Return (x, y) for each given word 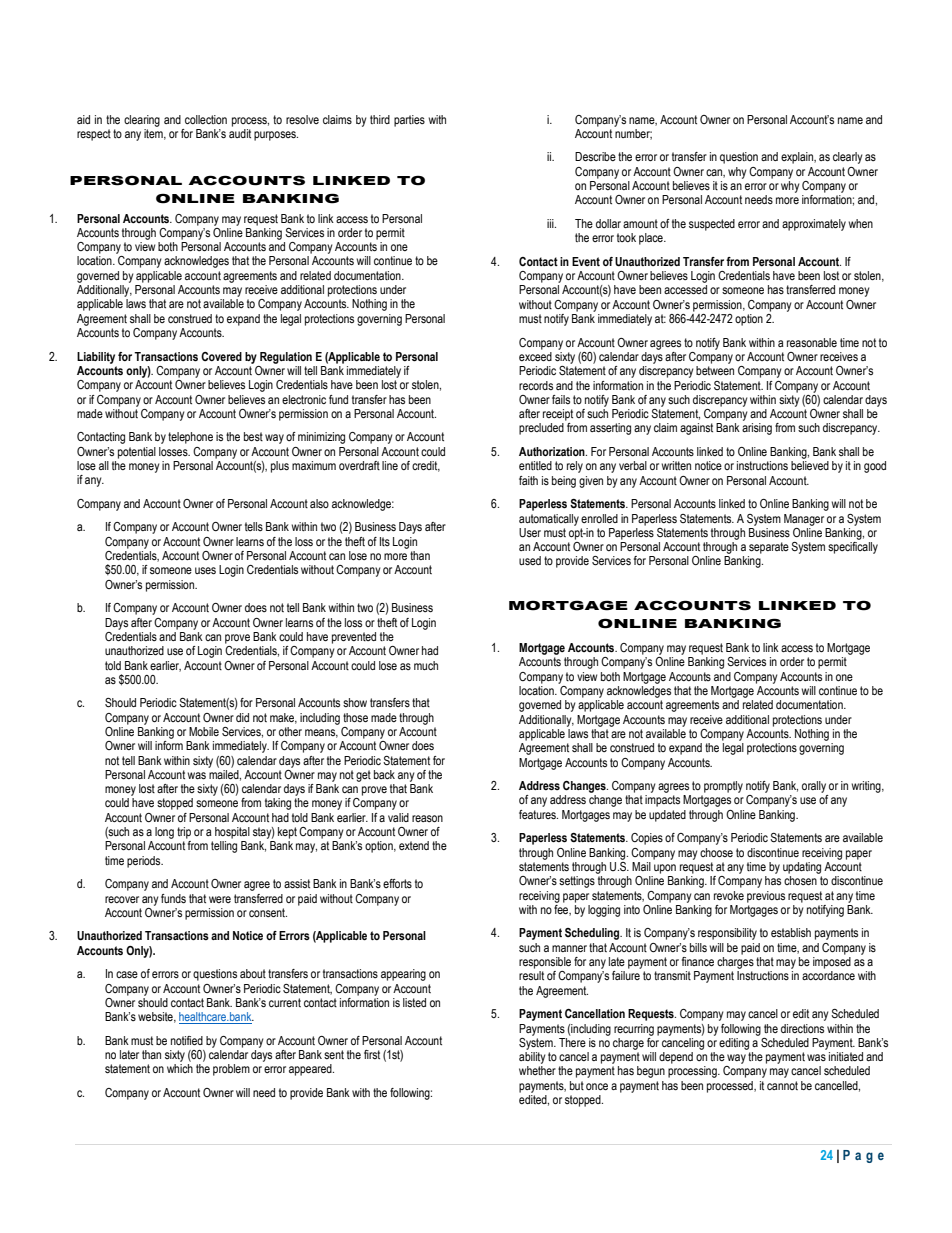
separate (769, 548)
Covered (221, 356)
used (530, 561)
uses (205, 571)
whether (537, 1070)
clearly (848, 158)
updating (802, 868)
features (538, 815)
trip (184, 833)
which (180, 1068)
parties (409, 121)
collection (206, 119)
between (715, 370)
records (536, 385)
